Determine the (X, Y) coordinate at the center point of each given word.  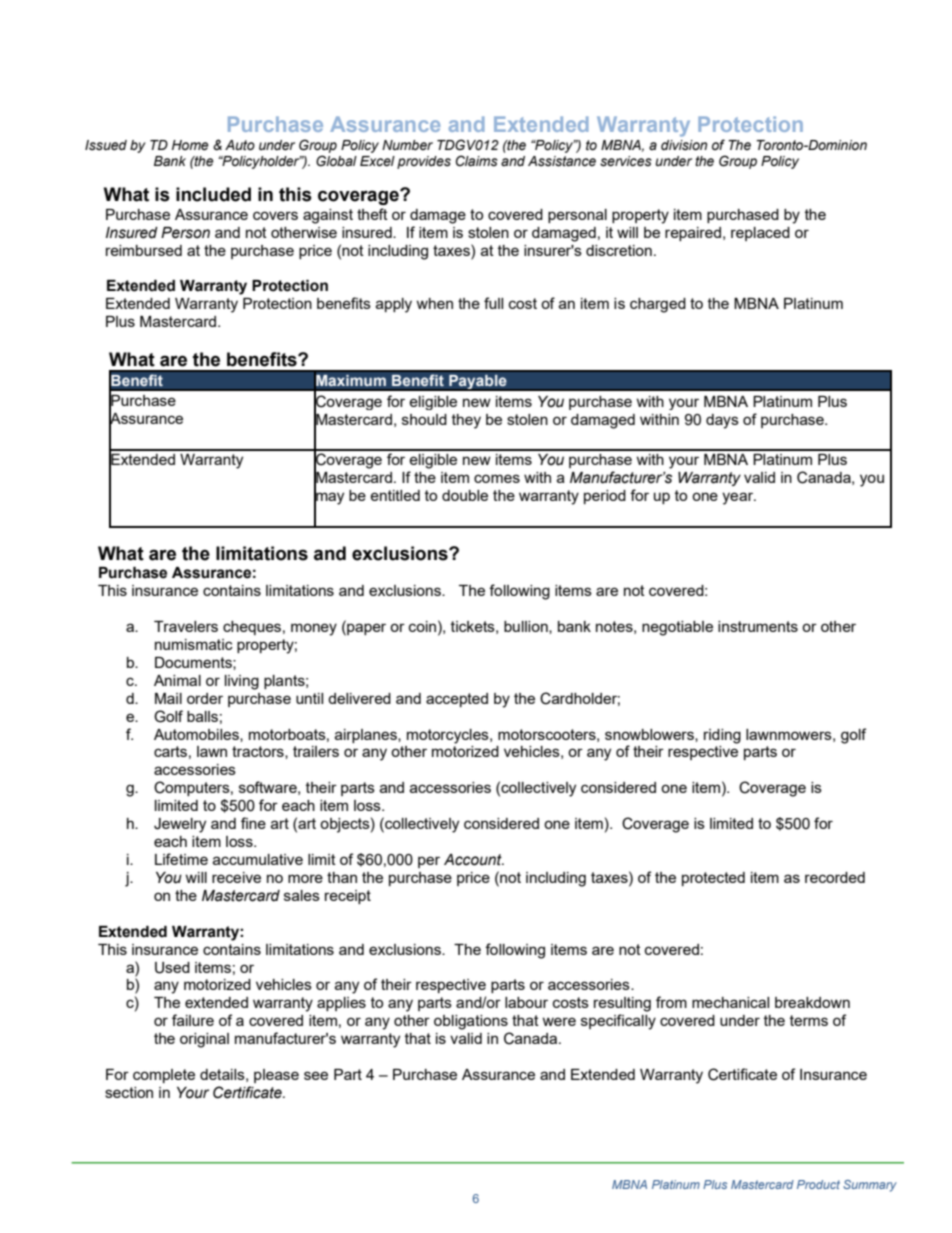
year (739, 498)
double (465, 495)
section (129, 1092)
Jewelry (180, 825)
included (213, 194)
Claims (477, 161)
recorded (835, 877)
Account (474, 860)
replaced (760, 234)
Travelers (186, 626)
